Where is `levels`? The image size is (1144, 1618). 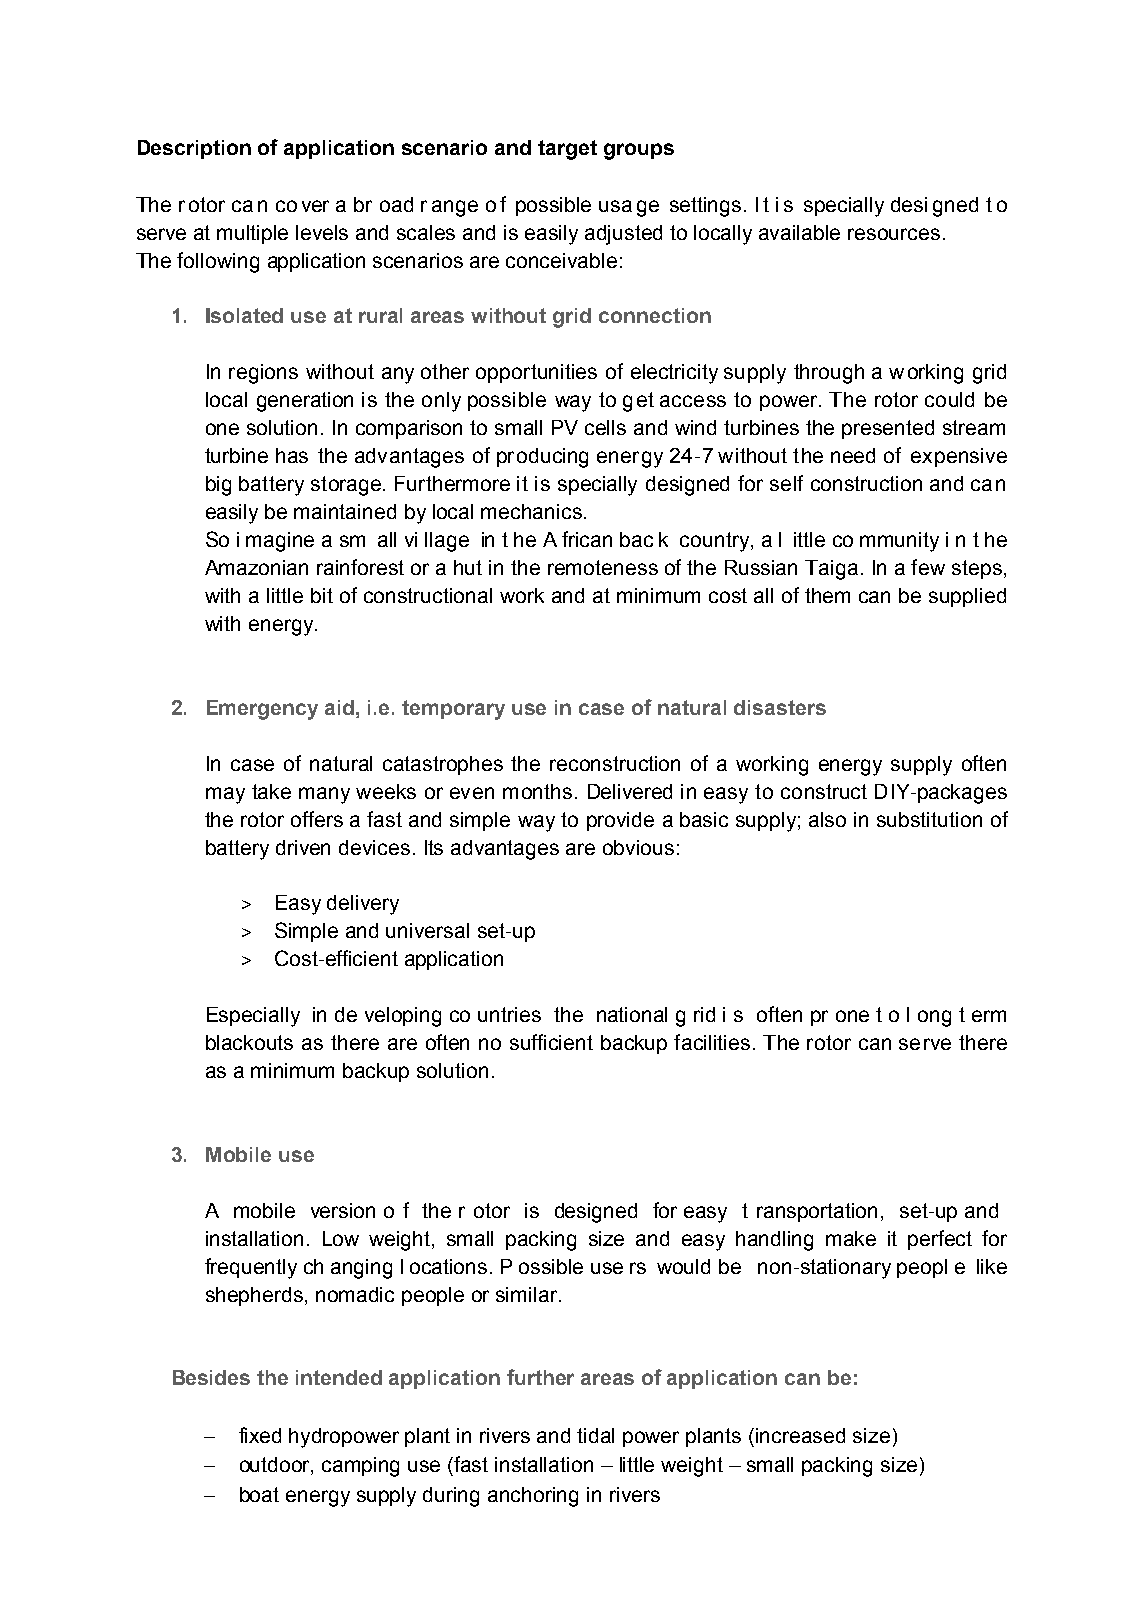 levels is located at coordinates (322, 232).
